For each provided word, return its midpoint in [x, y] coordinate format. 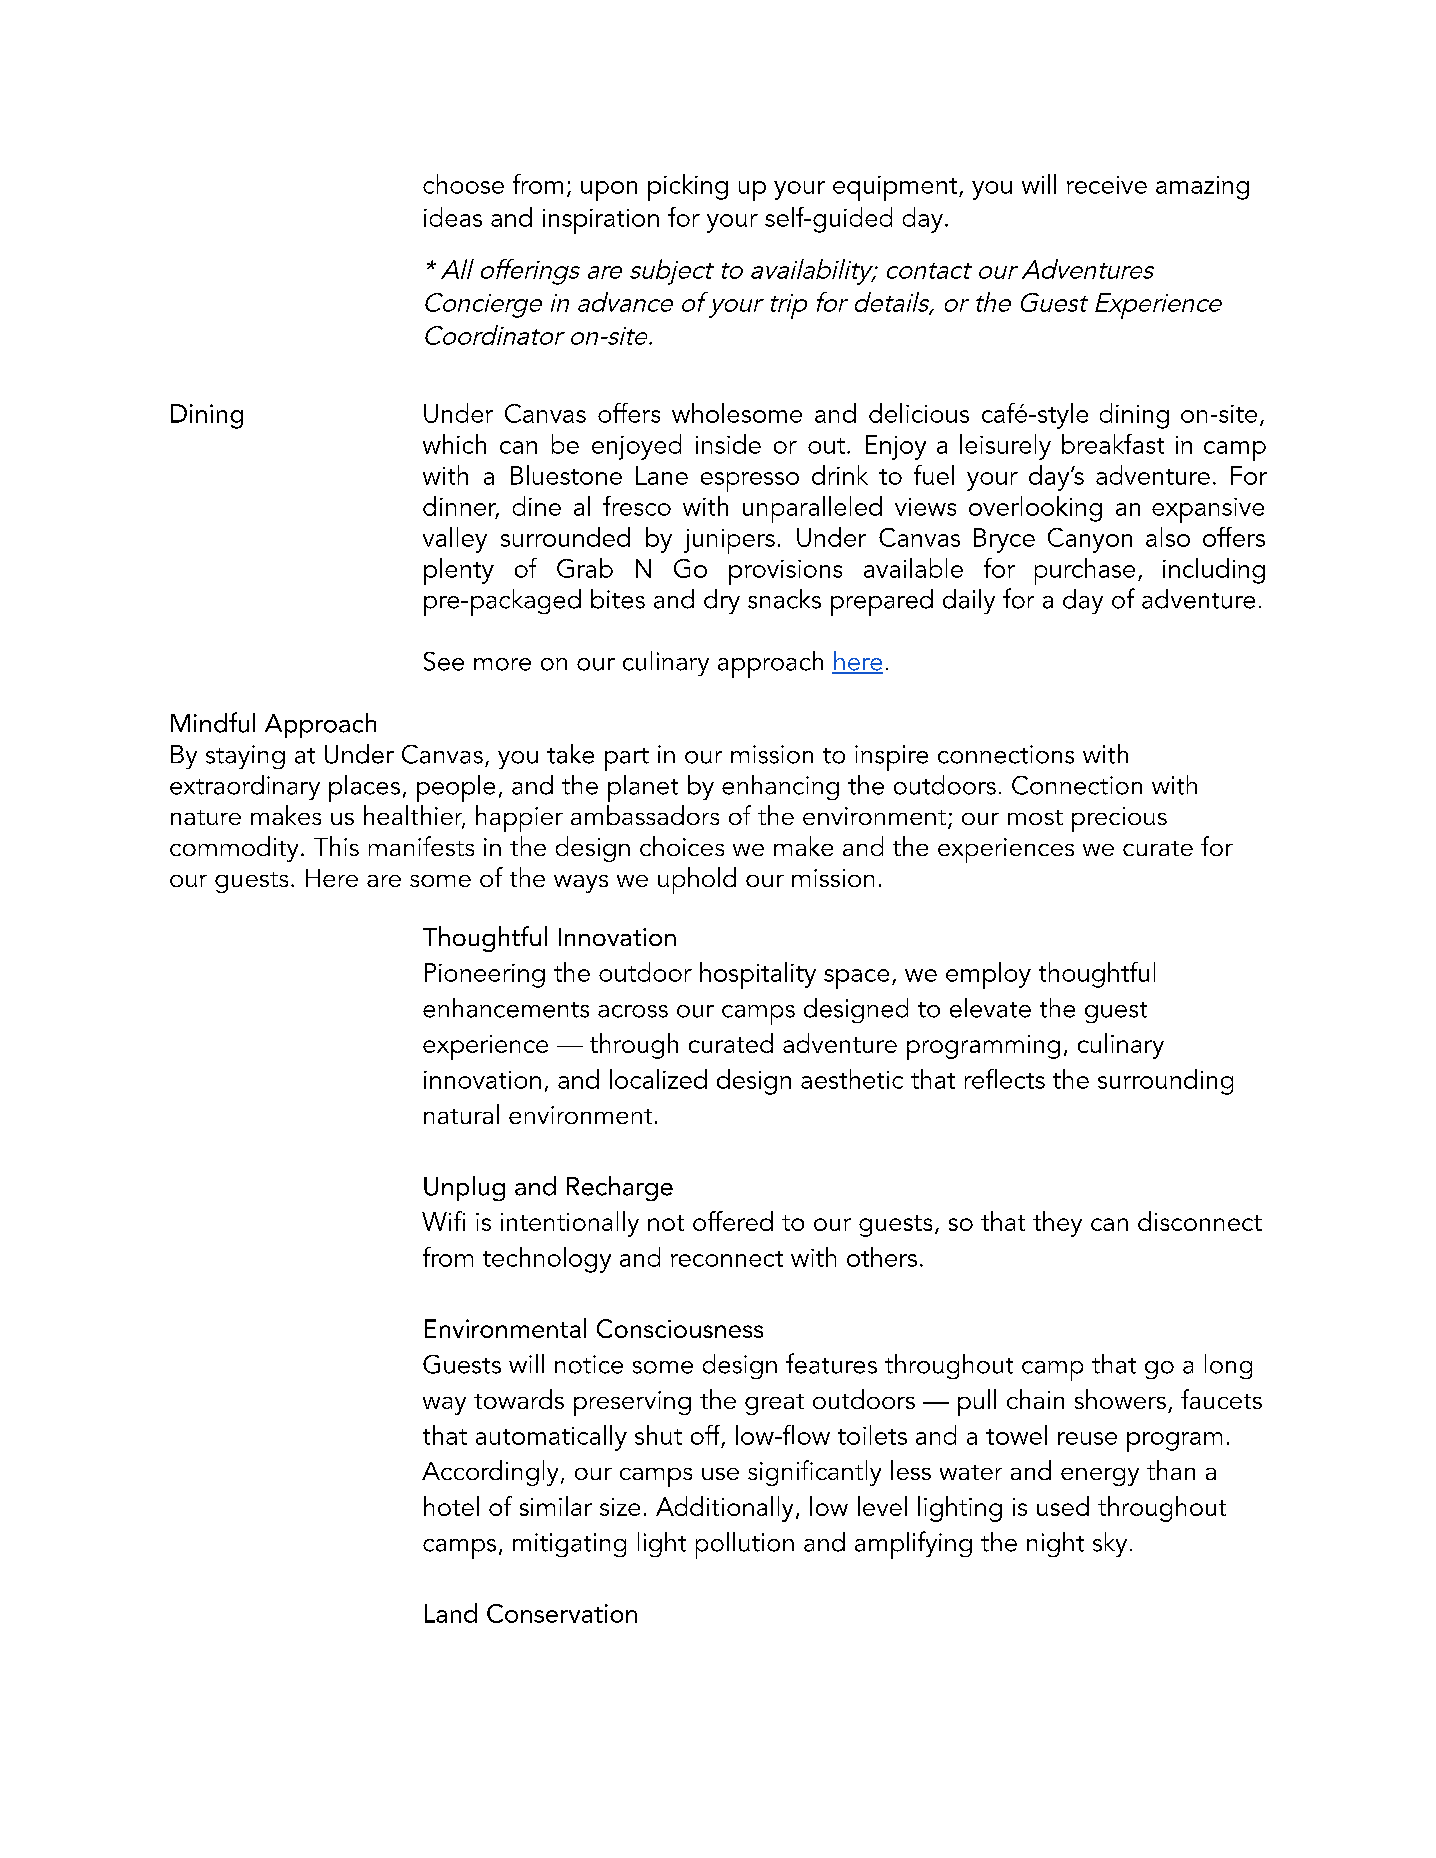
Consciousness [680, 1328]
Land [451, 1613]
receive [1107, 185]
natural [461, 1114]
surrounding [1165, 1082]
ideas [453, 217]
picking [688, 187]
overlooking [1035, 509]
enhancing [780, 787]
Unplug [464, 1188]
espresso [750, 482]
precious [1119, 819]
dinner [461, 507]
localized [658, 1079]
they [1057, 1224]
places [364, 788]
